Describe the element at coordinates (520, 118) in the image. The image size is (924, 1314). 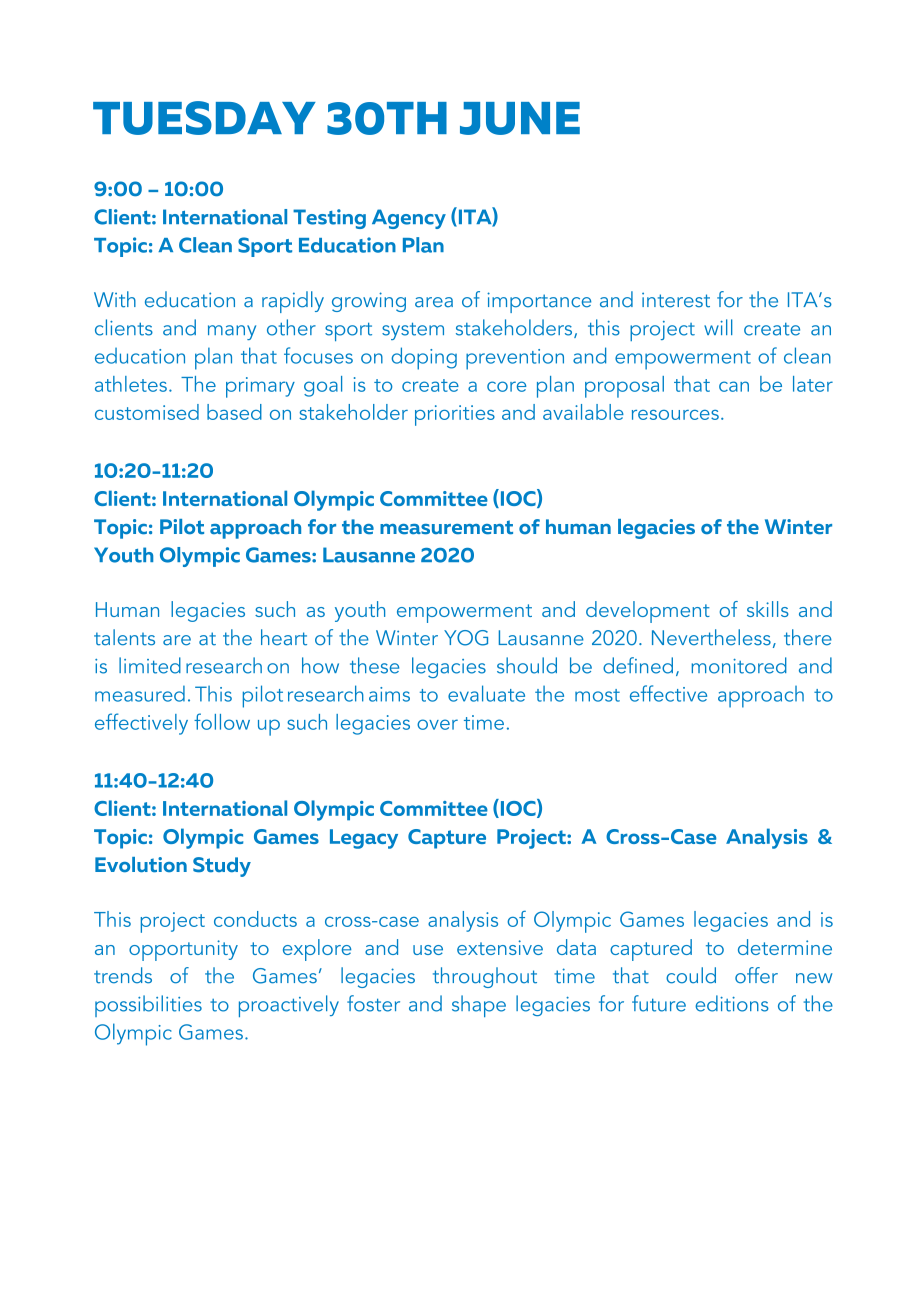
I see `JUNE` at that location.
